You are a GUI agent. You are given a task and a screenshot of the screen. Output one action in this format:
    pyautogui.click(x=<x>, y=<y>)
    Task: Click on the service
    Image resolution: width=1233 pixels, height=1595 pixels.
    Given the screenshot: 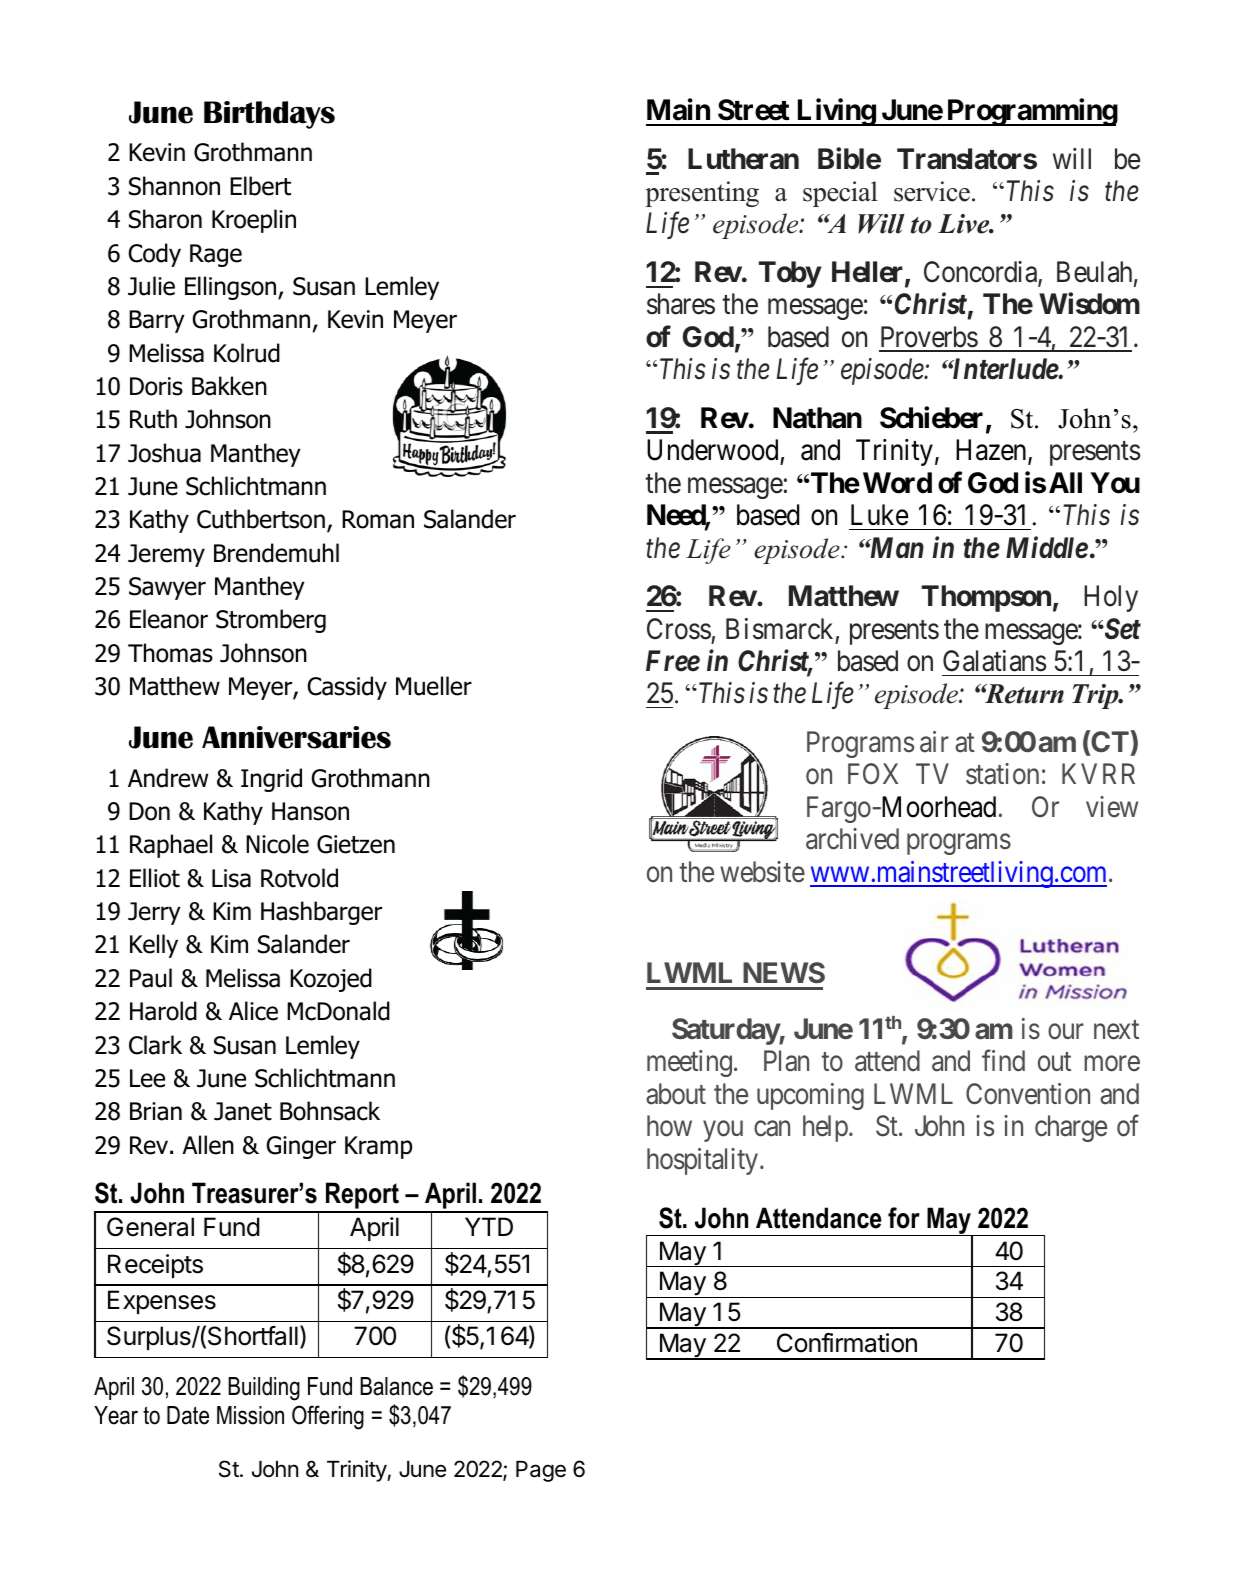 What is the action you would take?
    pyautogui.click(x=932, y=191)
